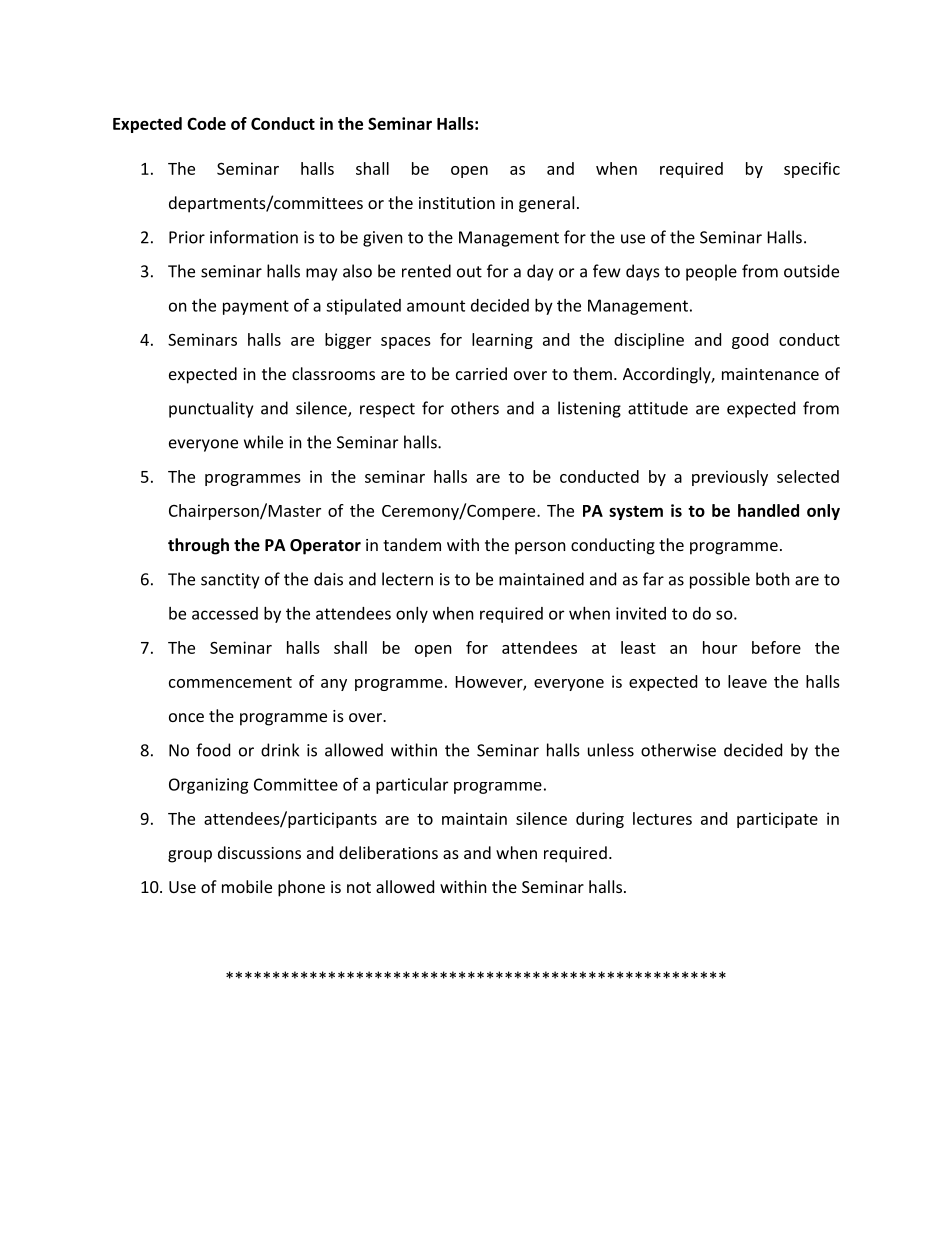 The width and height of the screenshot is (952, 1233). Describe the element at coordinates (388, 852) in the screenshot. I see `deliberations` at that location.
